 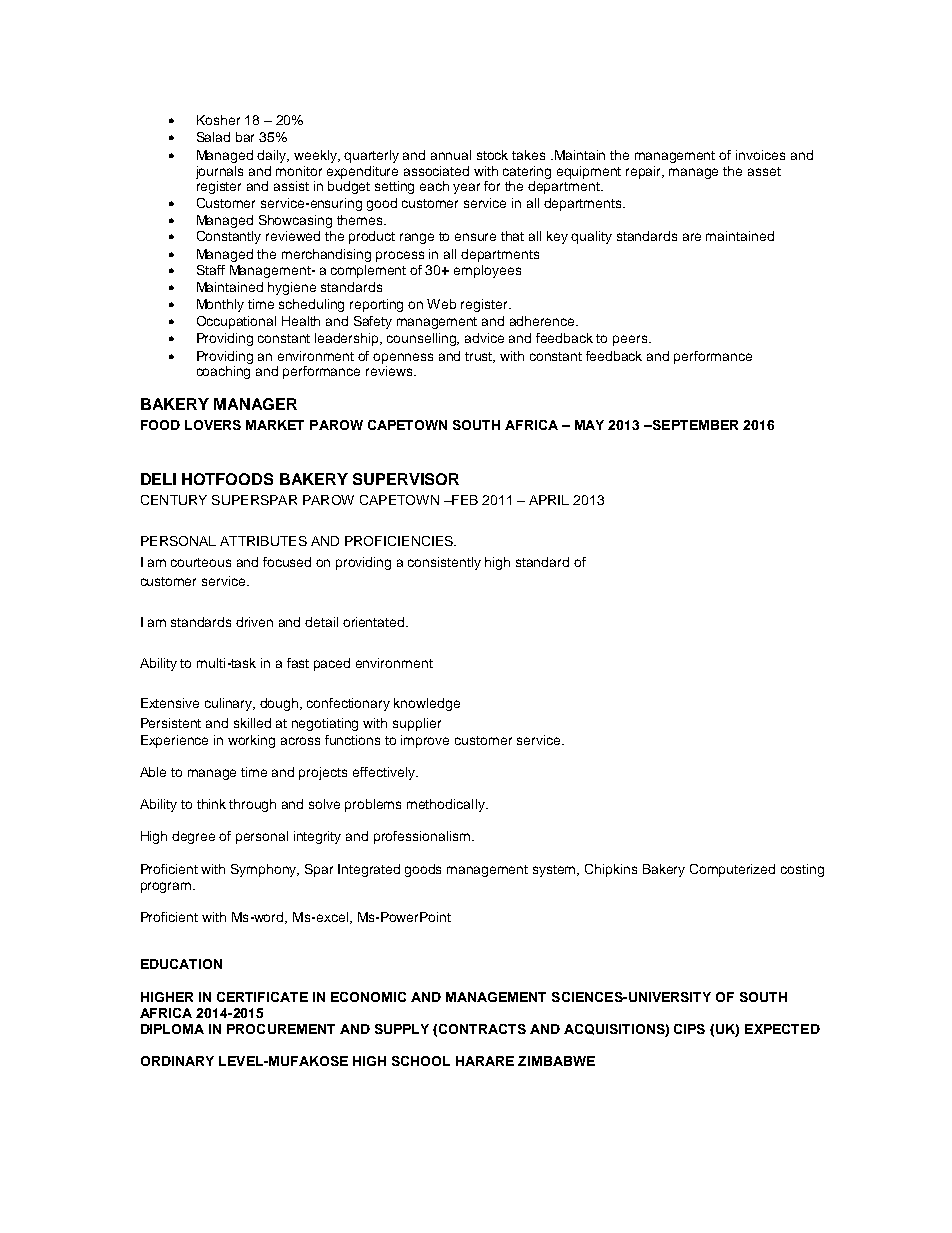 What do you see at coordinates (760, 155) in the screenshot?
I see `invoices` at bounding box center [760, 155].
